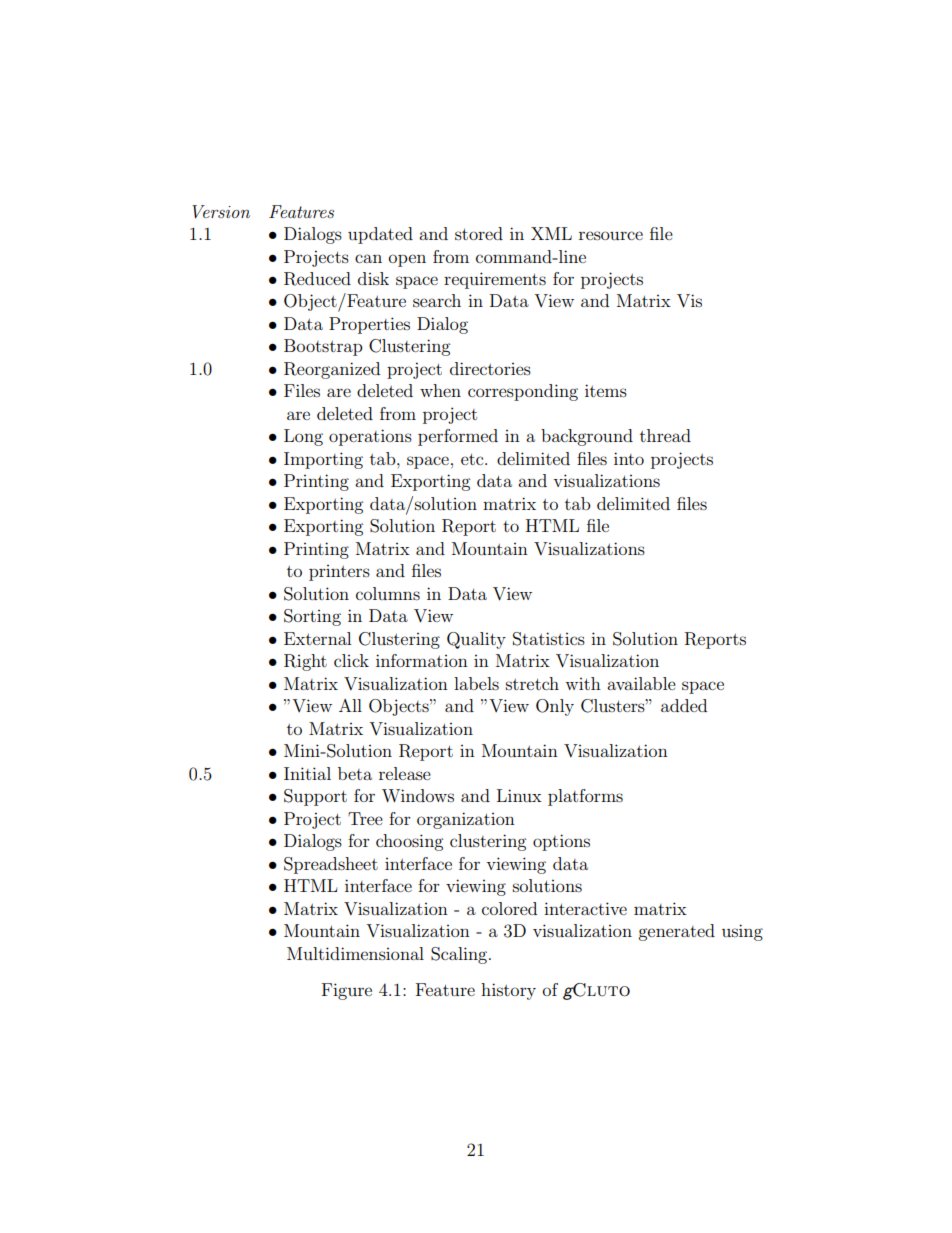  Describe the element at coordinates (611, 235) in the screenshot. I see `resource` at that location.
